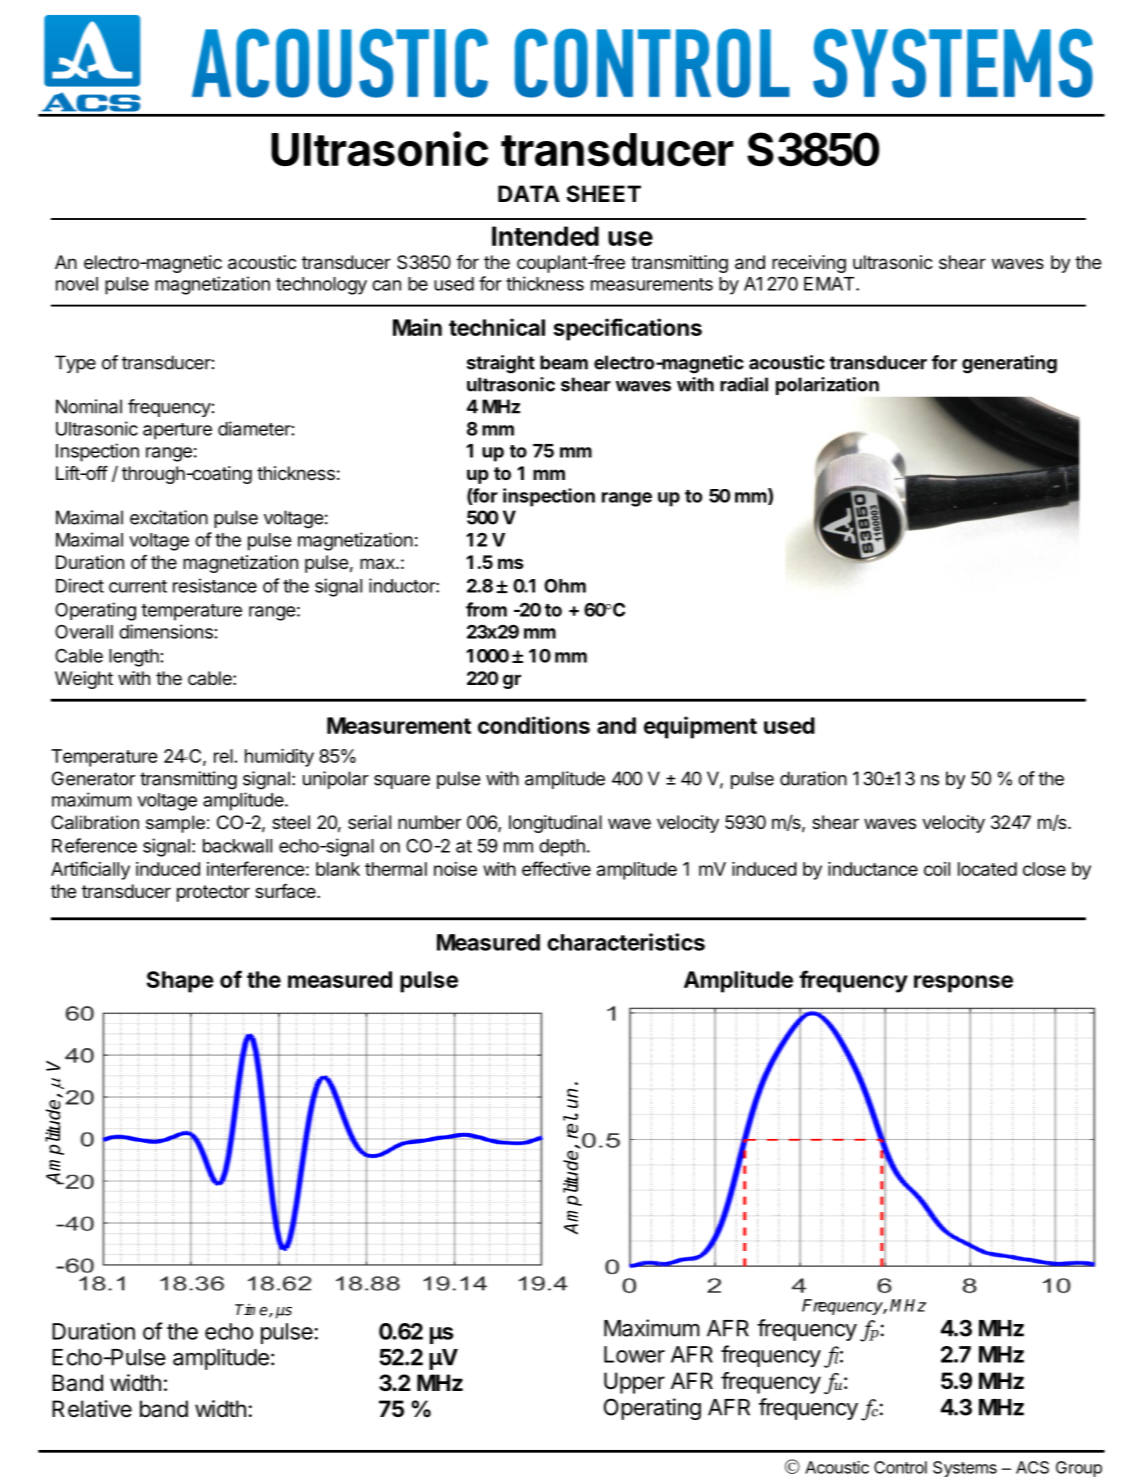 The width and height of the screenshot is (1146, 1483). What do you see at coordinates (963, 984) in the screenshot?
I see `response` at bounding box center [963, 984].
